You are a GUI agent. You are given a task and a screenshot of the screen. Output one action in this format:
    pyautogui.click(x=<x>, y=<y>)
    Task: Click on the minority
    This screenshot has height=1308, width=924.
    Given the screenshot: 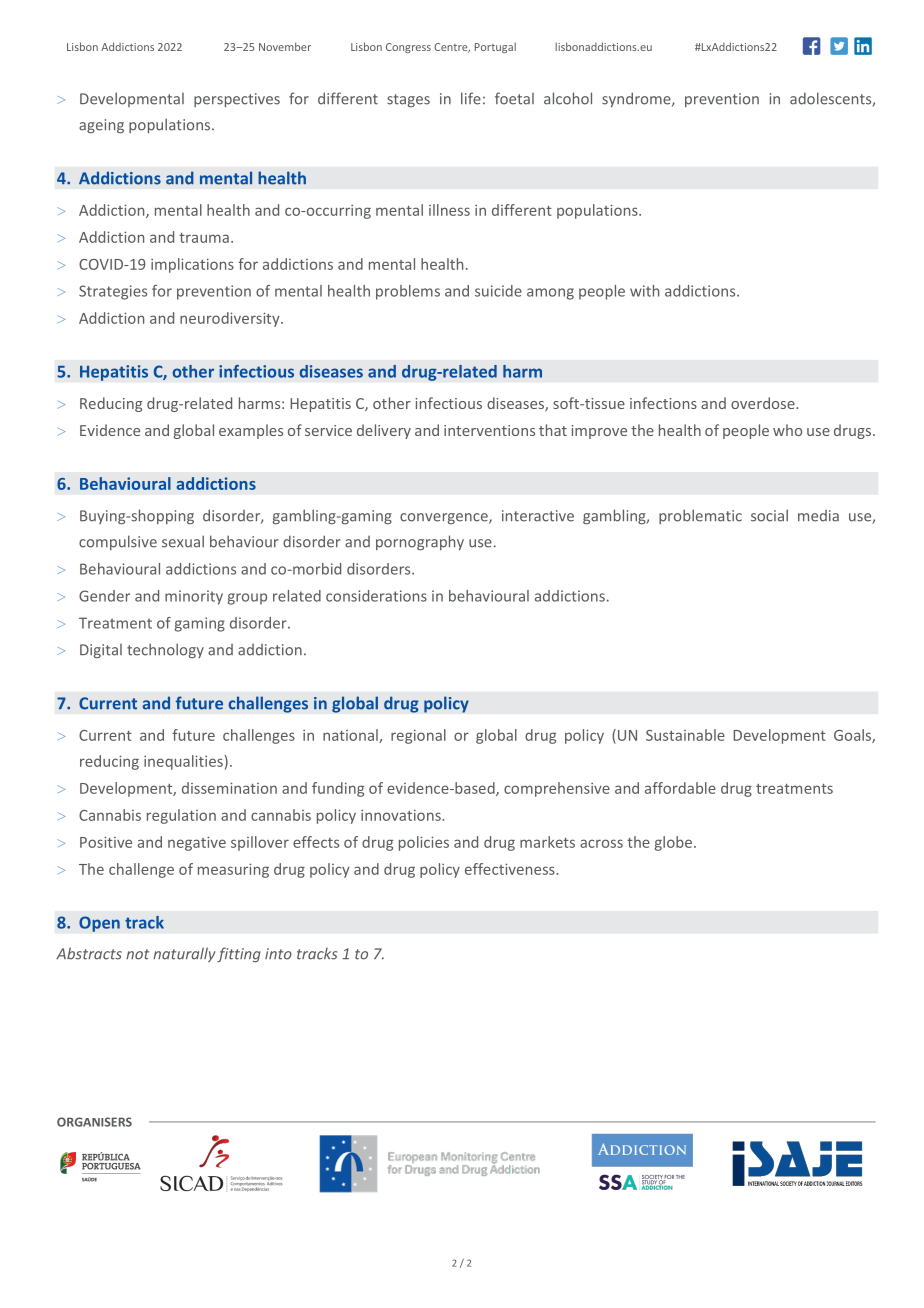 What is the action you would take?
    pyautogui.click(x=194, y=597)
